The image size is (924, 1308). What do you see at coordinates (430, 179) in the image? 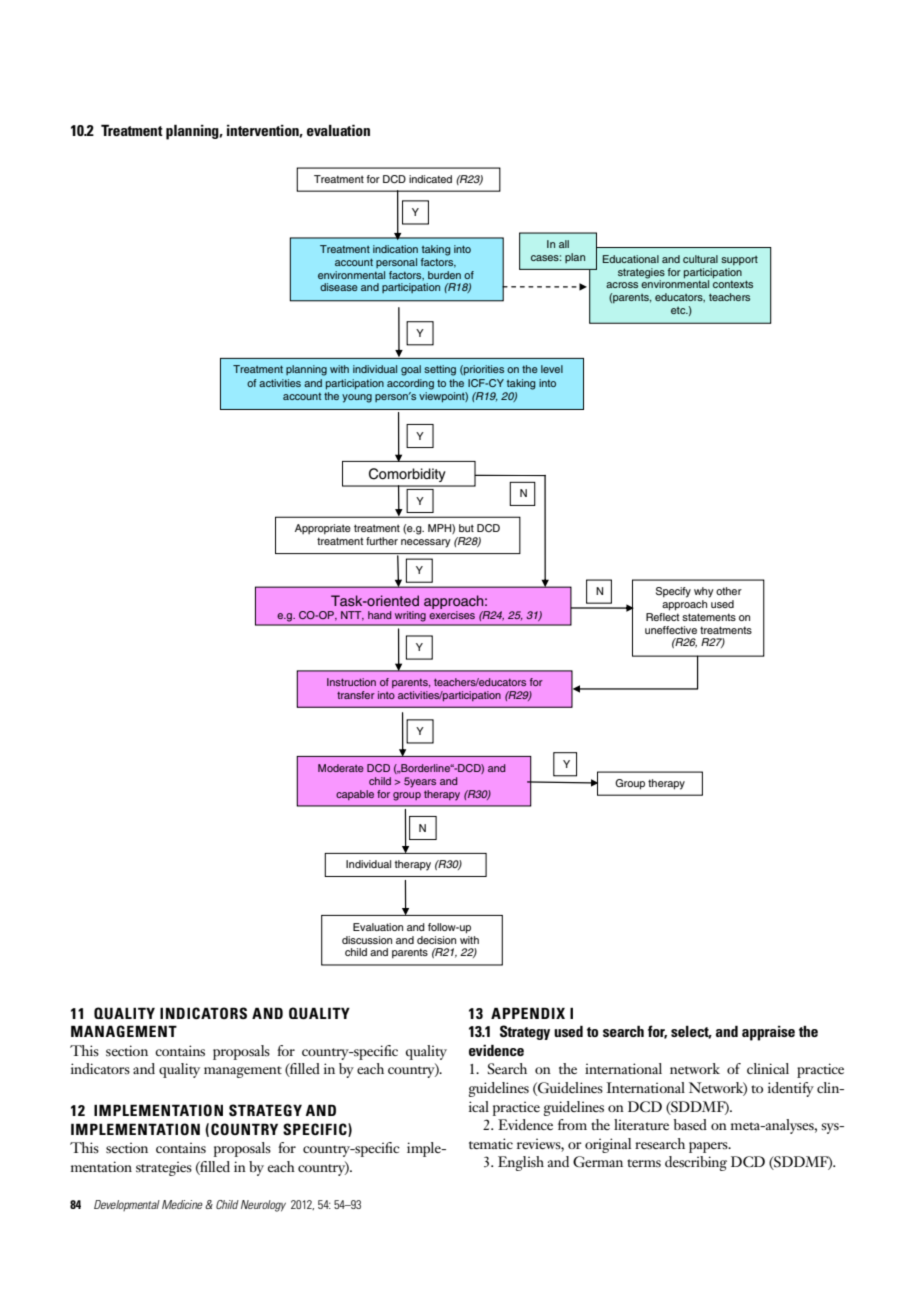
I see `indicated` at bounding box center [430, 179].
